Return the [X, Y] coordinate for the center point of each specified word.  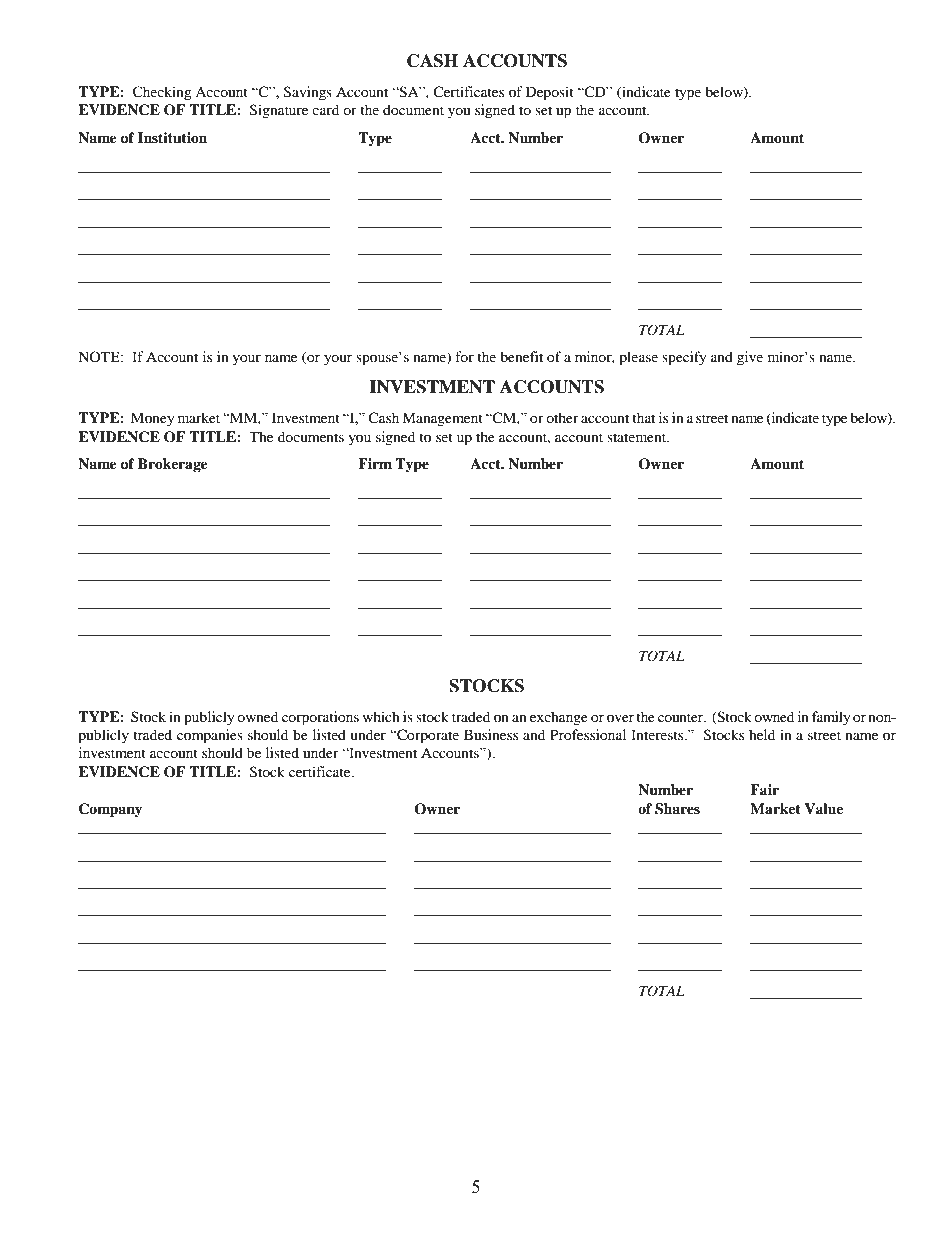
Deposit [550, 93]
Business [491, 734]
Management [442, 419]
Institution [172, 137]
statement [638, 437]
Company [110, 810]
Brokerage [173, 465]
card [325, 109]
